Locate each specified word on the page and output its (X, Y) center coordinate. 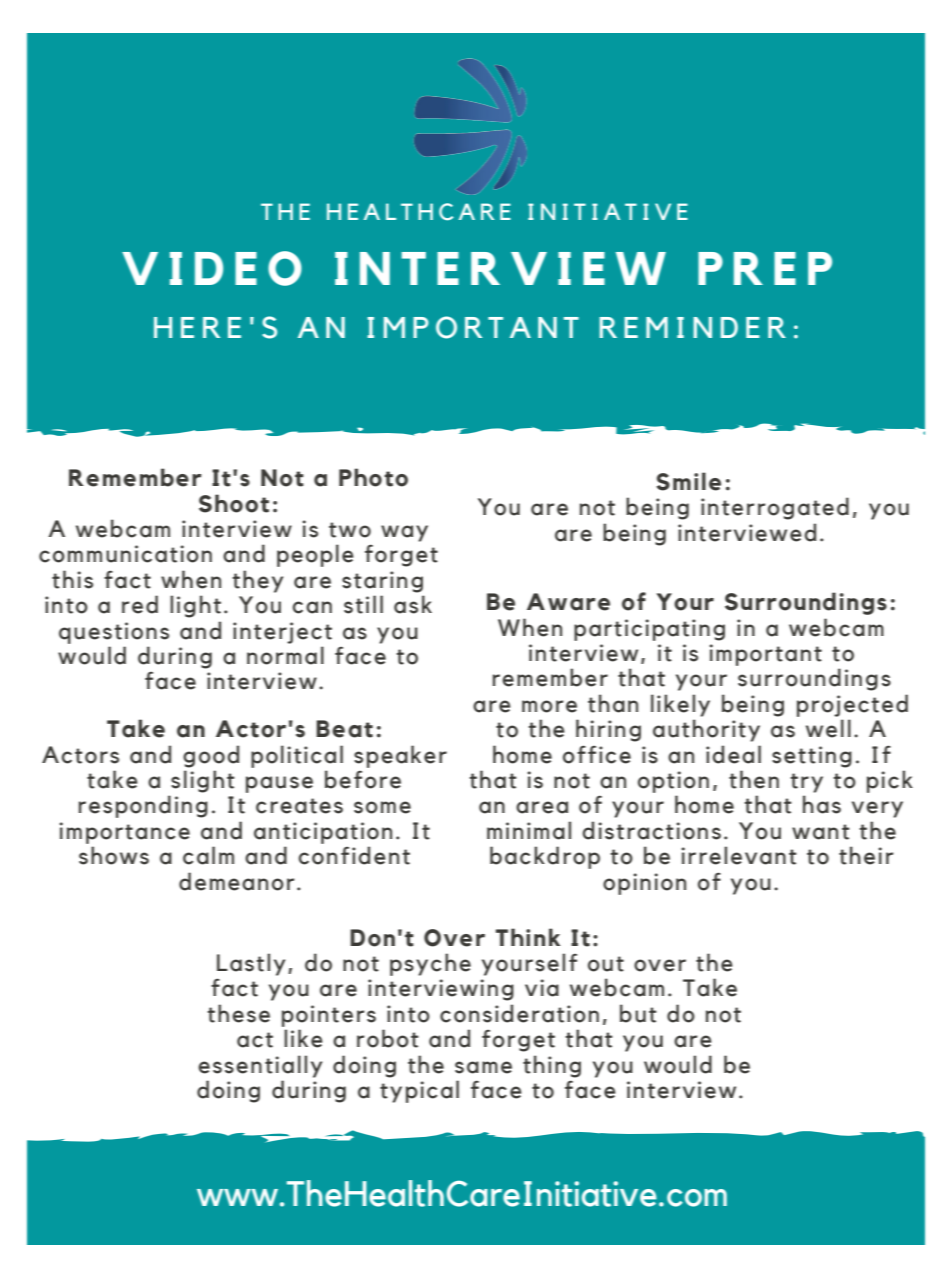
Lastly (251, 964)
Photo (373, 477)
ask (413, 604)
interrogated (775, 508)
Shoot (234, 503)
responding (143, 806)
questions (114, 633)
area (542, 807)
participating (649, 630)
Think (528, 937)
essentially (260, 1066)
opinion (644, 884)
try (806, 783)
